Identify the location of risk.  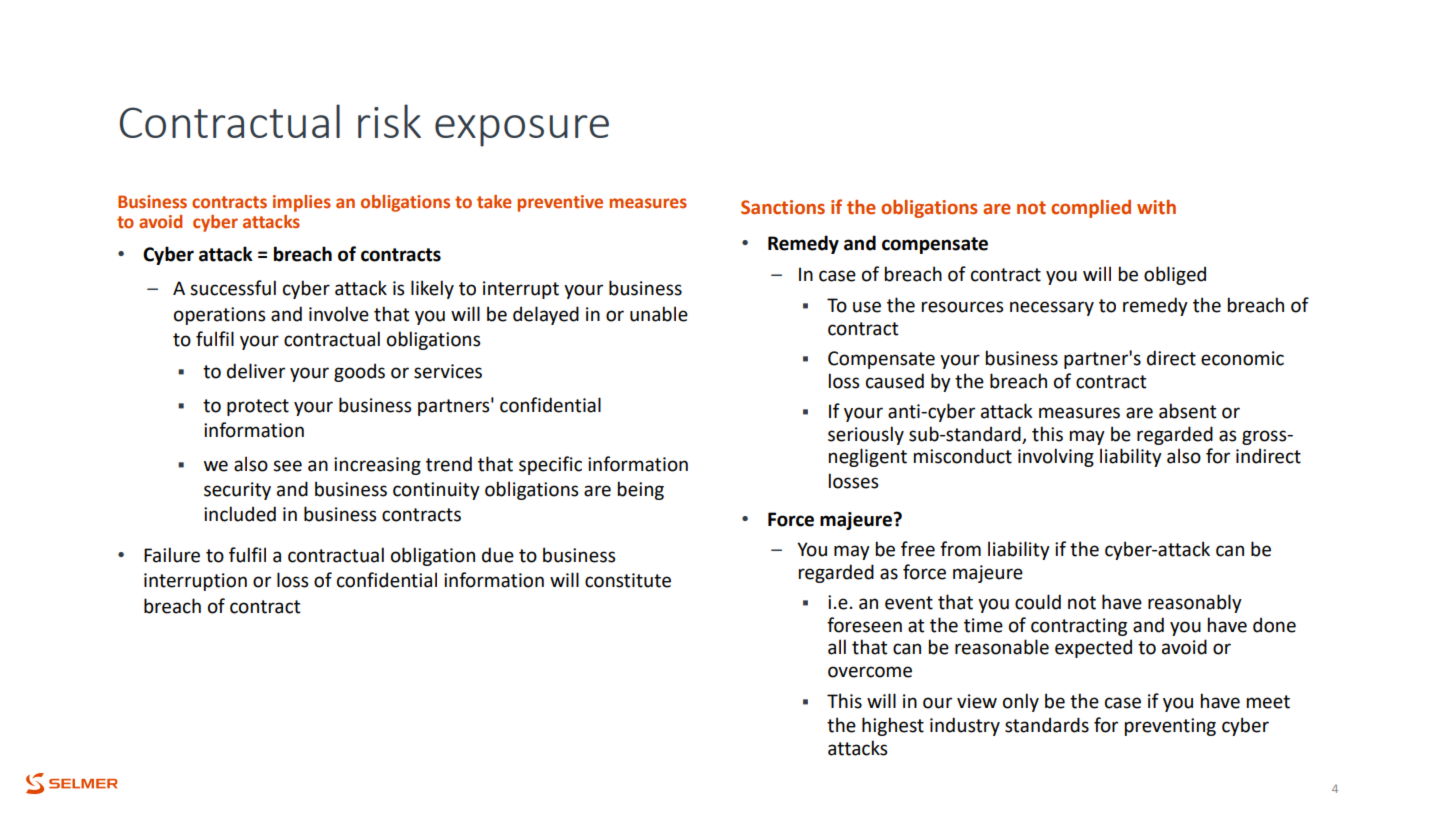
(389, 121).
